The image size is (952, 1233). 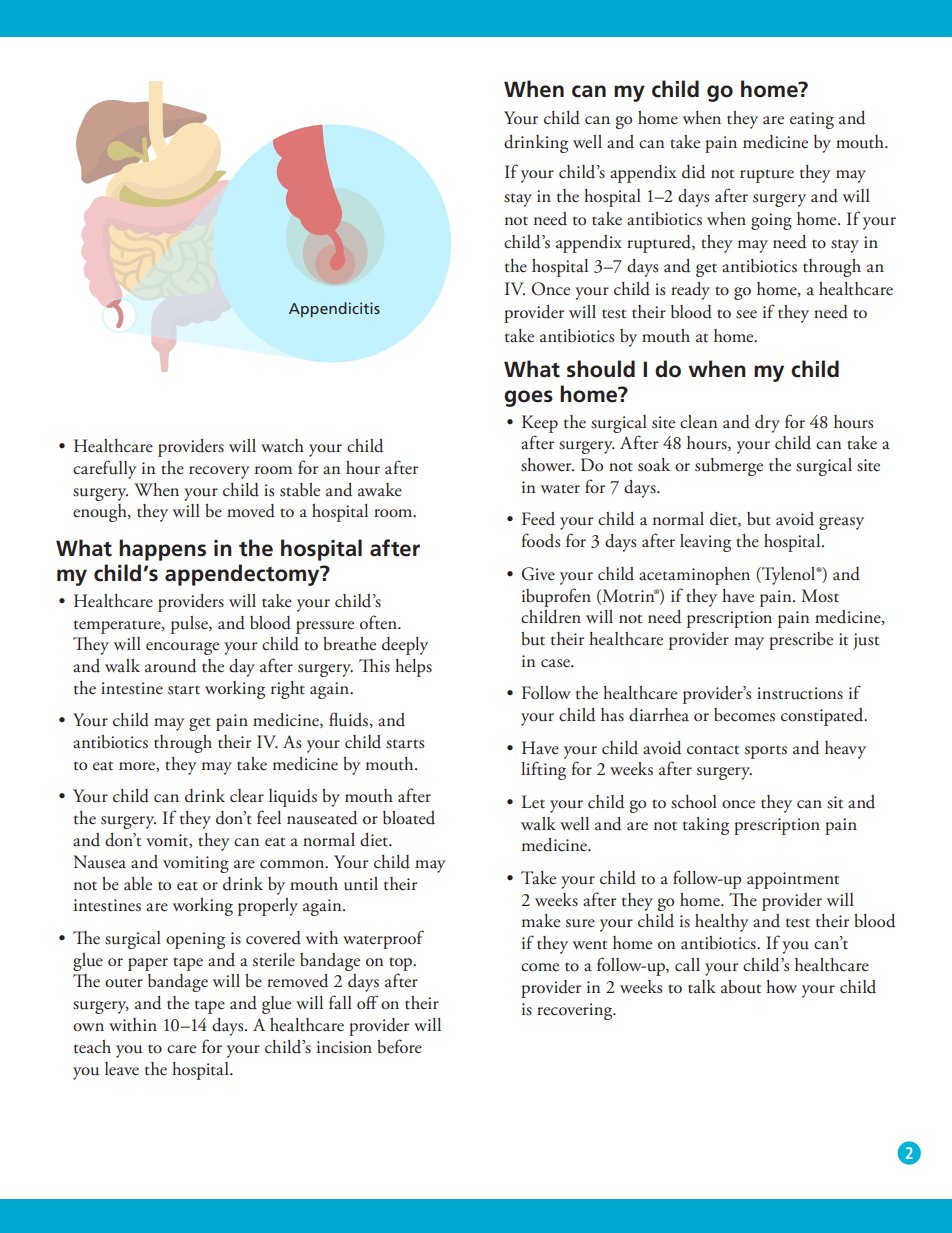 What do you see at coordinates (812, 120) in the screenshot?
I see `eating` at bounding box center [812, 120].
